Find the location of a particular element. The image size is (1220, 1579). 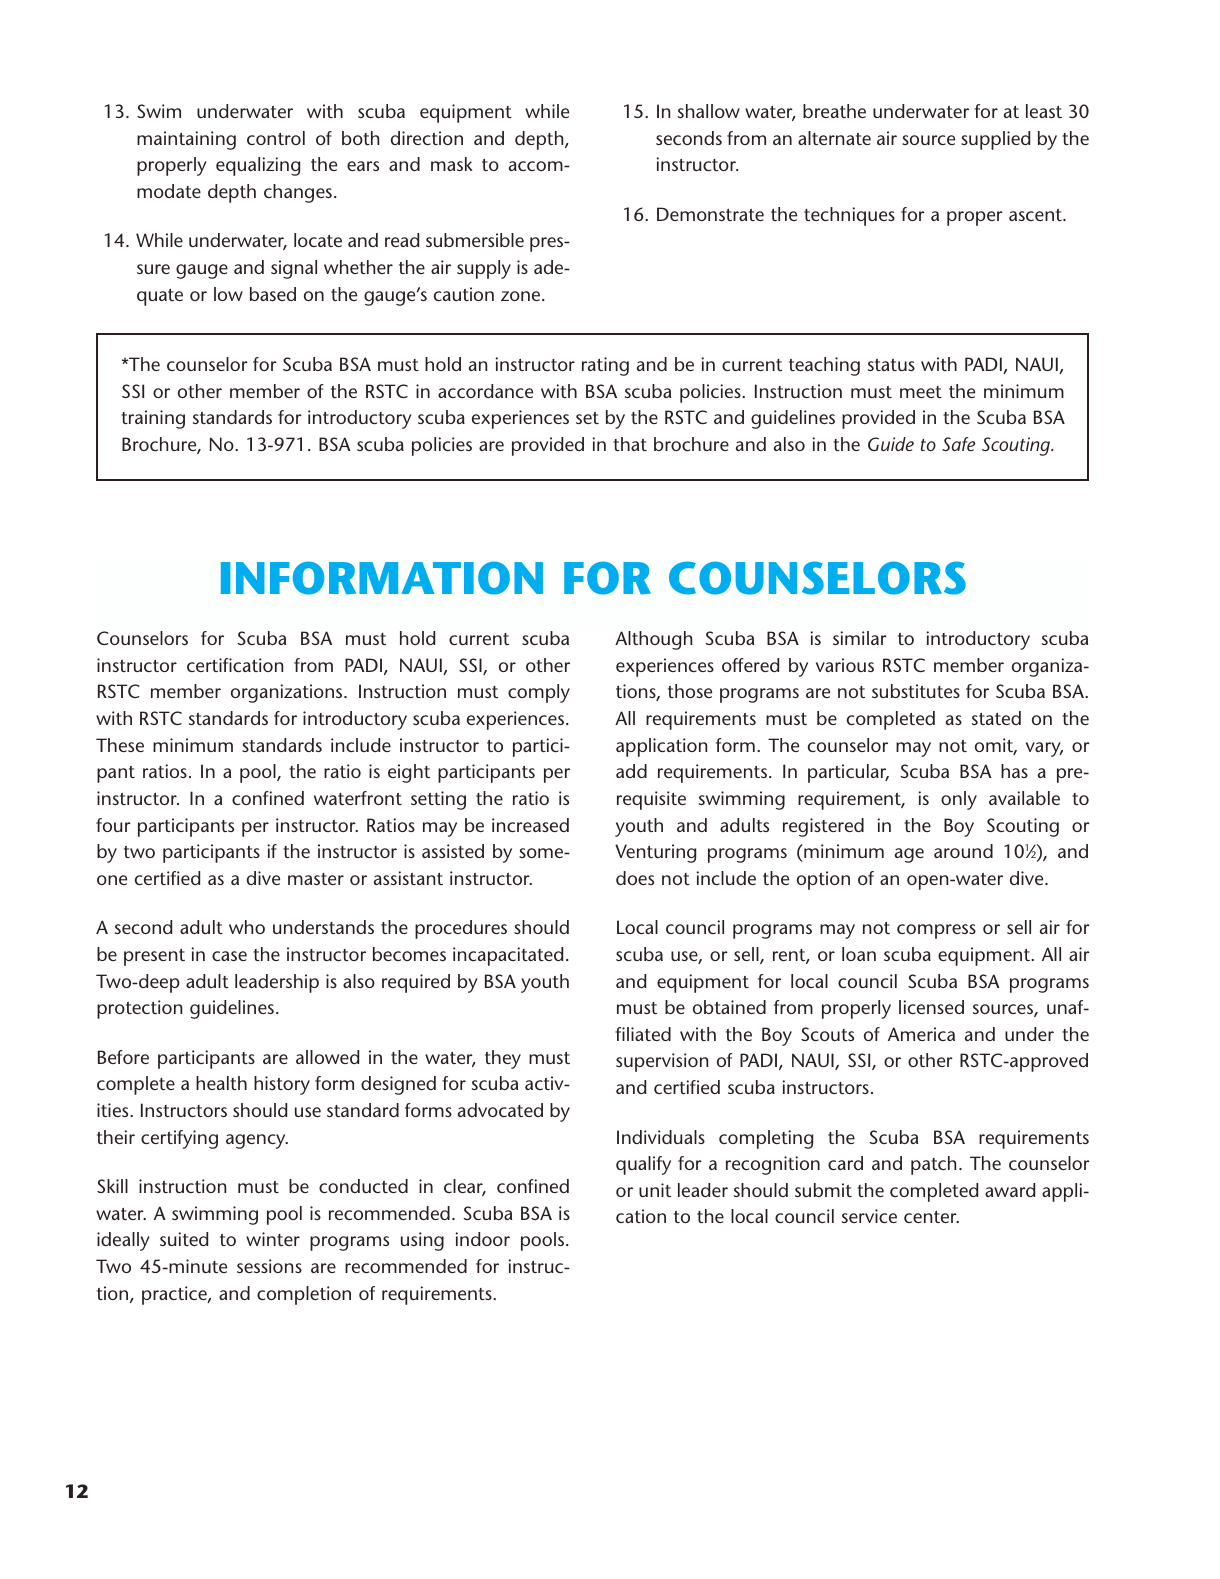

loan is located at coordinates (859, 954).
